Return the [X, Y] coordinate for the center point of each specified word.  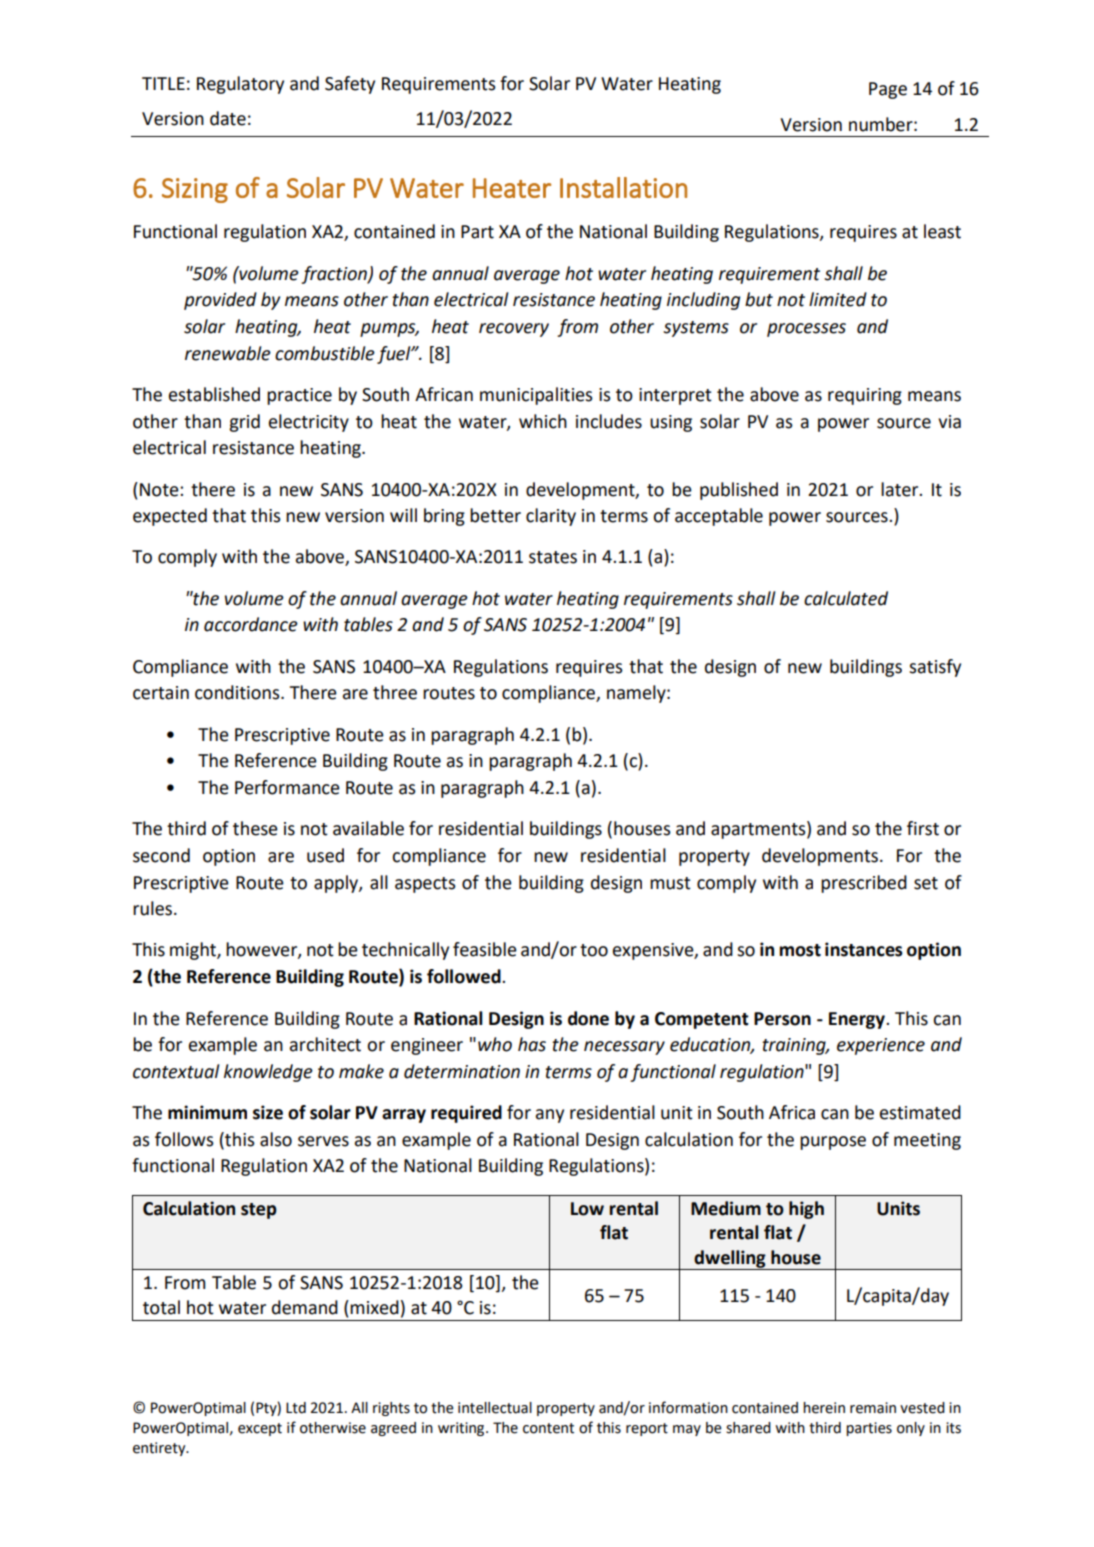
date [228, 118]
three [395, 692]
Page [888, 90]
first [923, 828]
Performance [287, 787]
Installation [623, 187]
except [260, 1429]
